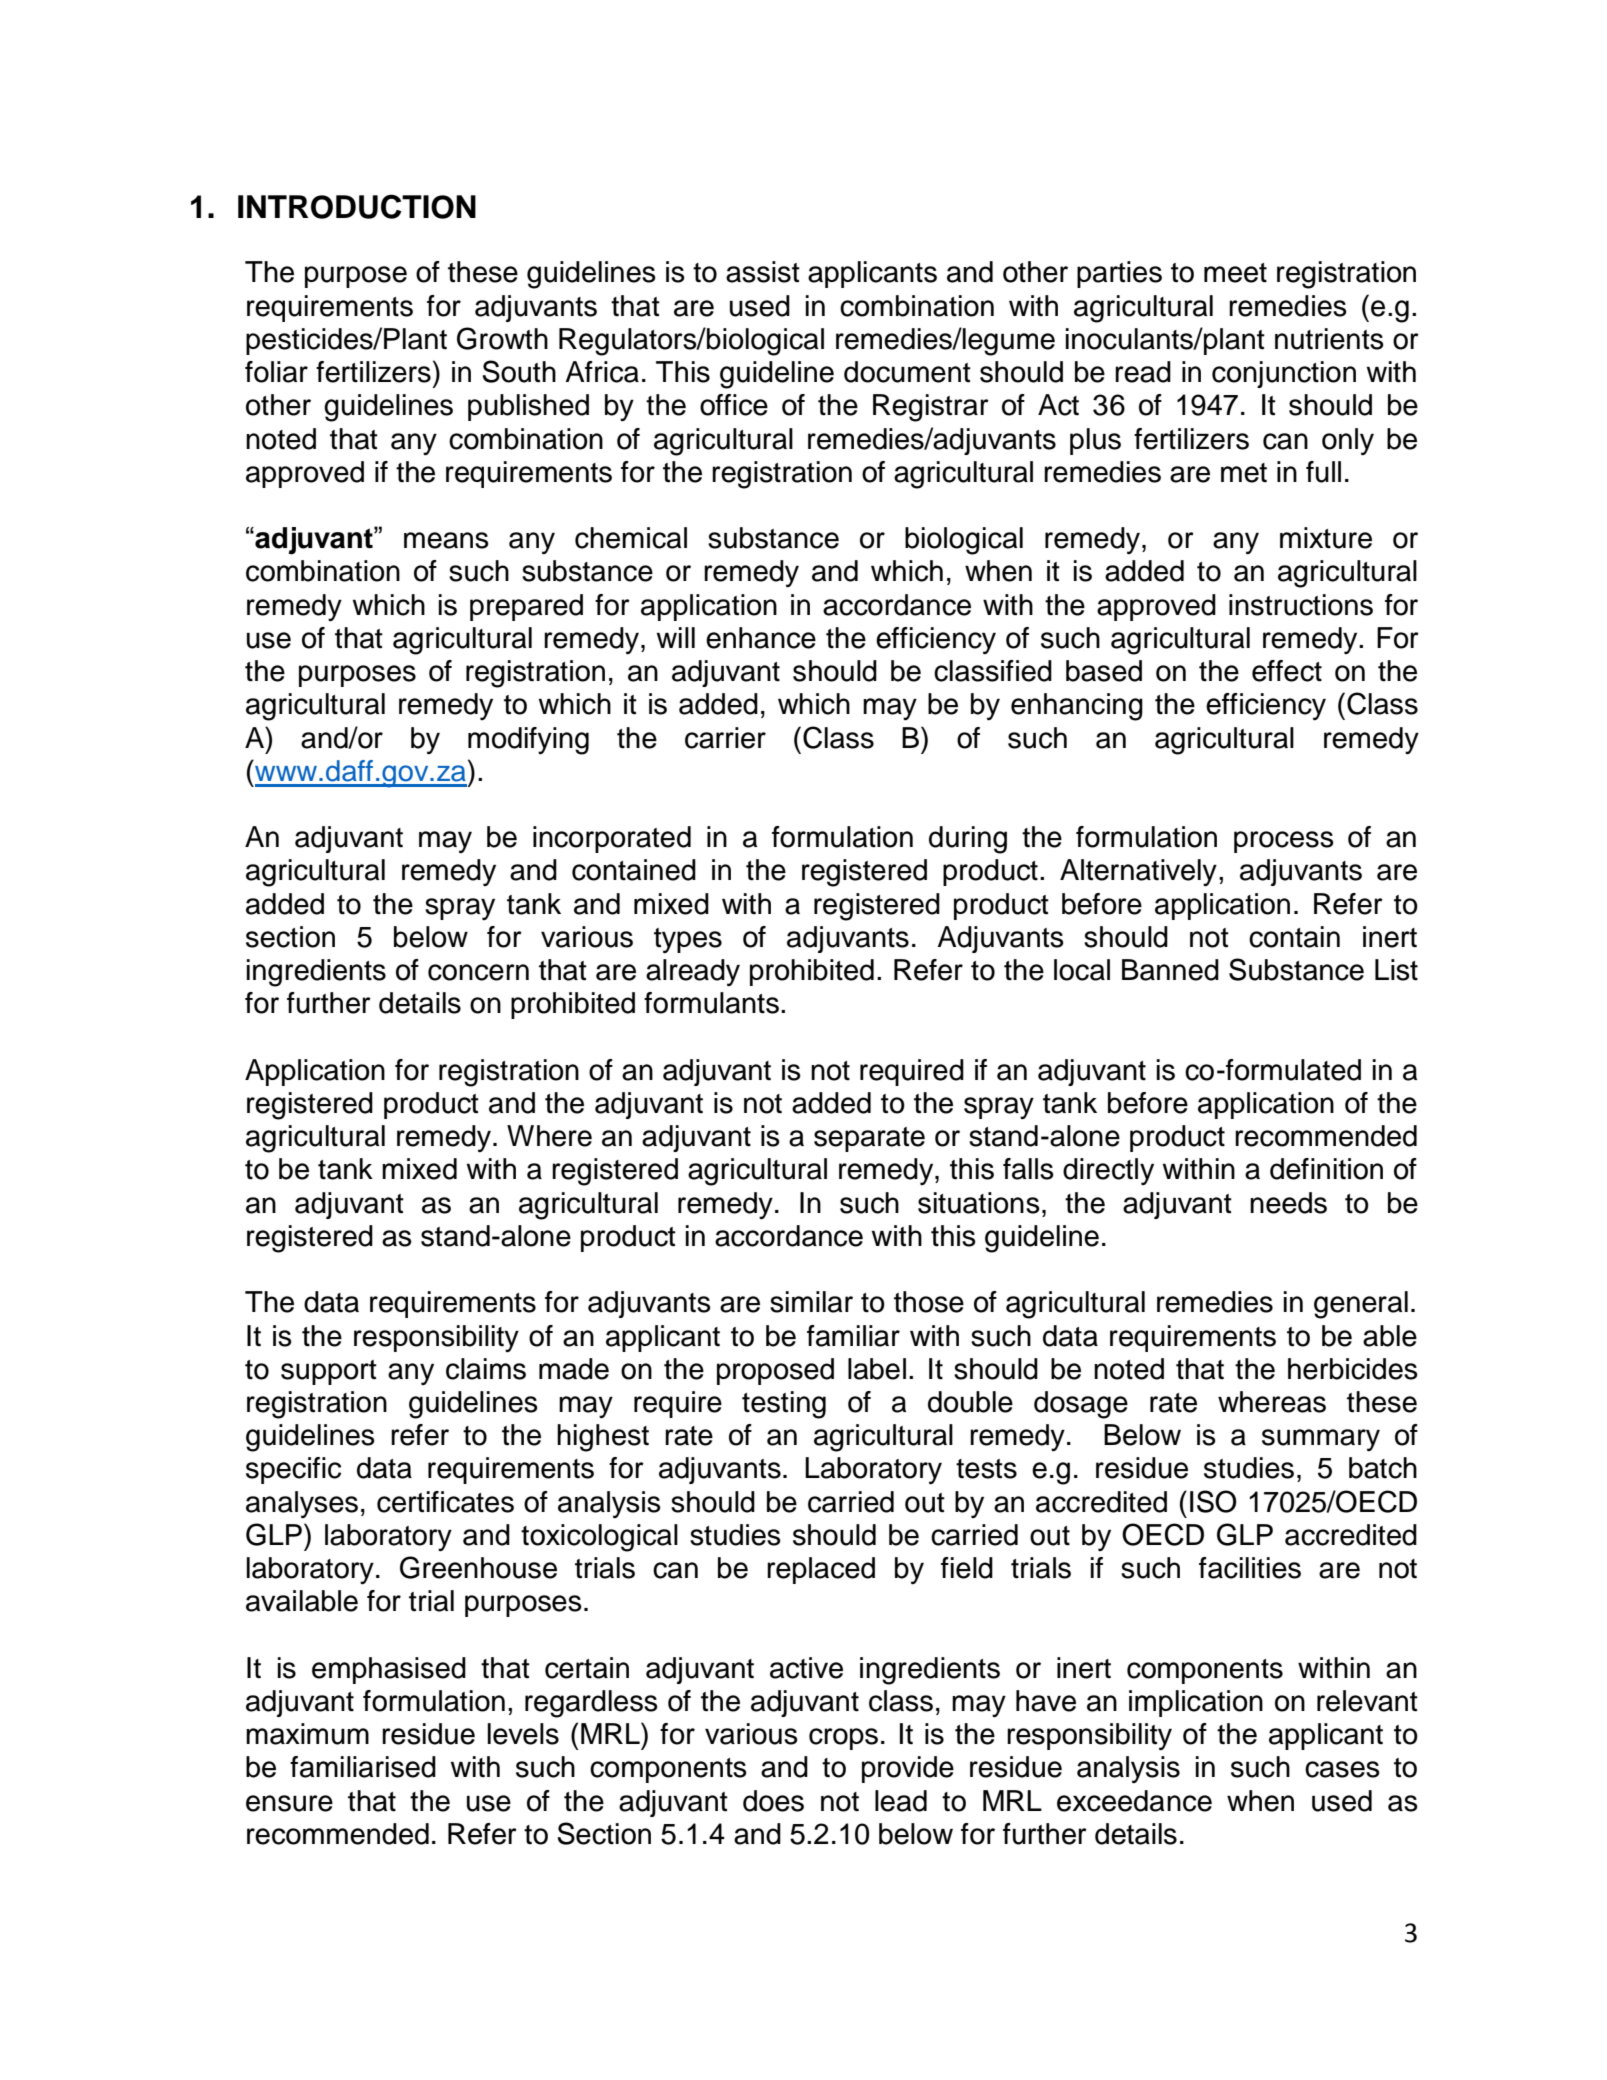 The image size is (1607, 2080). What do you see at coordinates (526, 607) in the screenshot?
I see `prepared` at bounding box center [526, 607].
